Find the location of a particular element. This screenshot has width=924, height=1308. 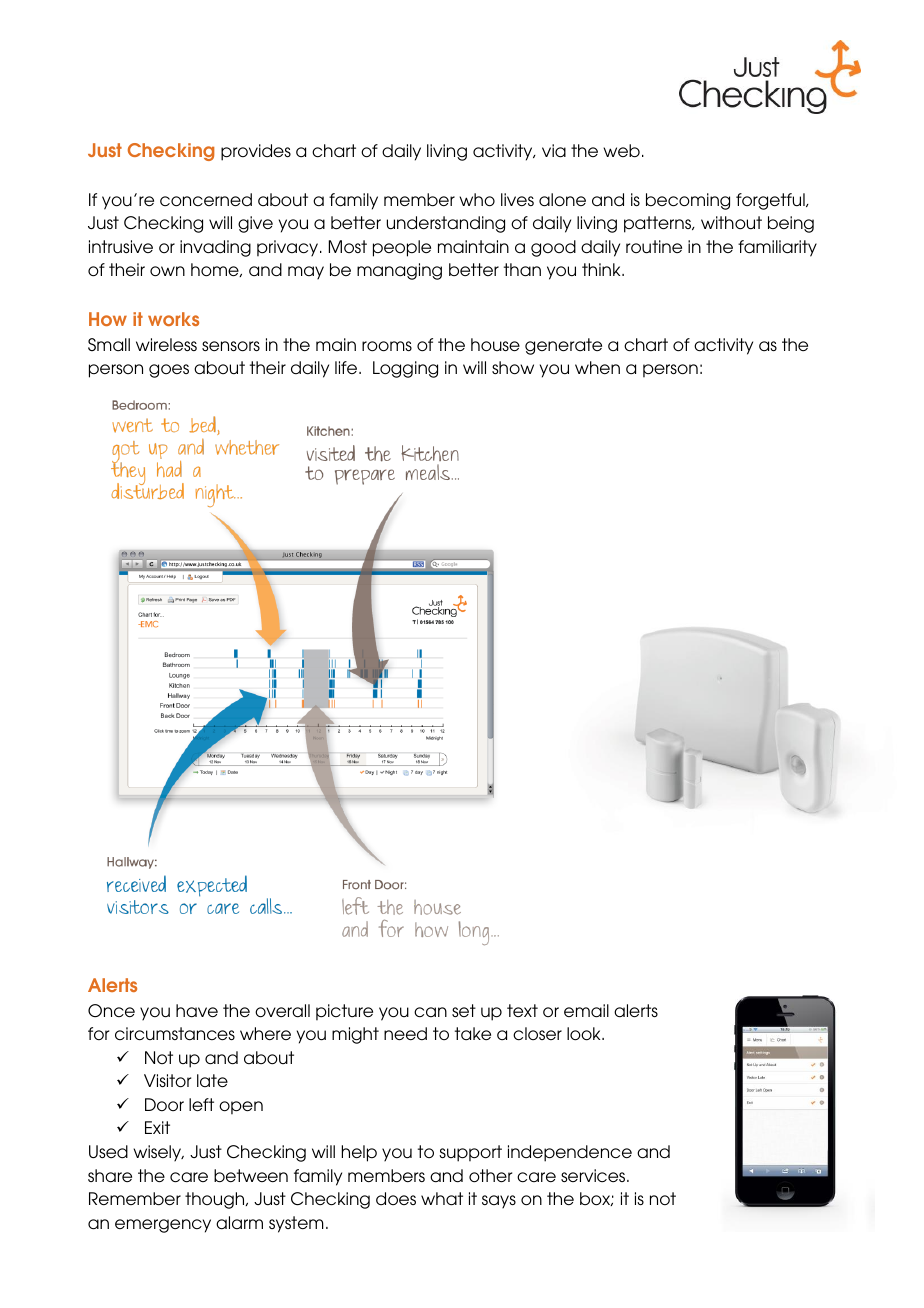

goes is located at coordinates (169, 371).
